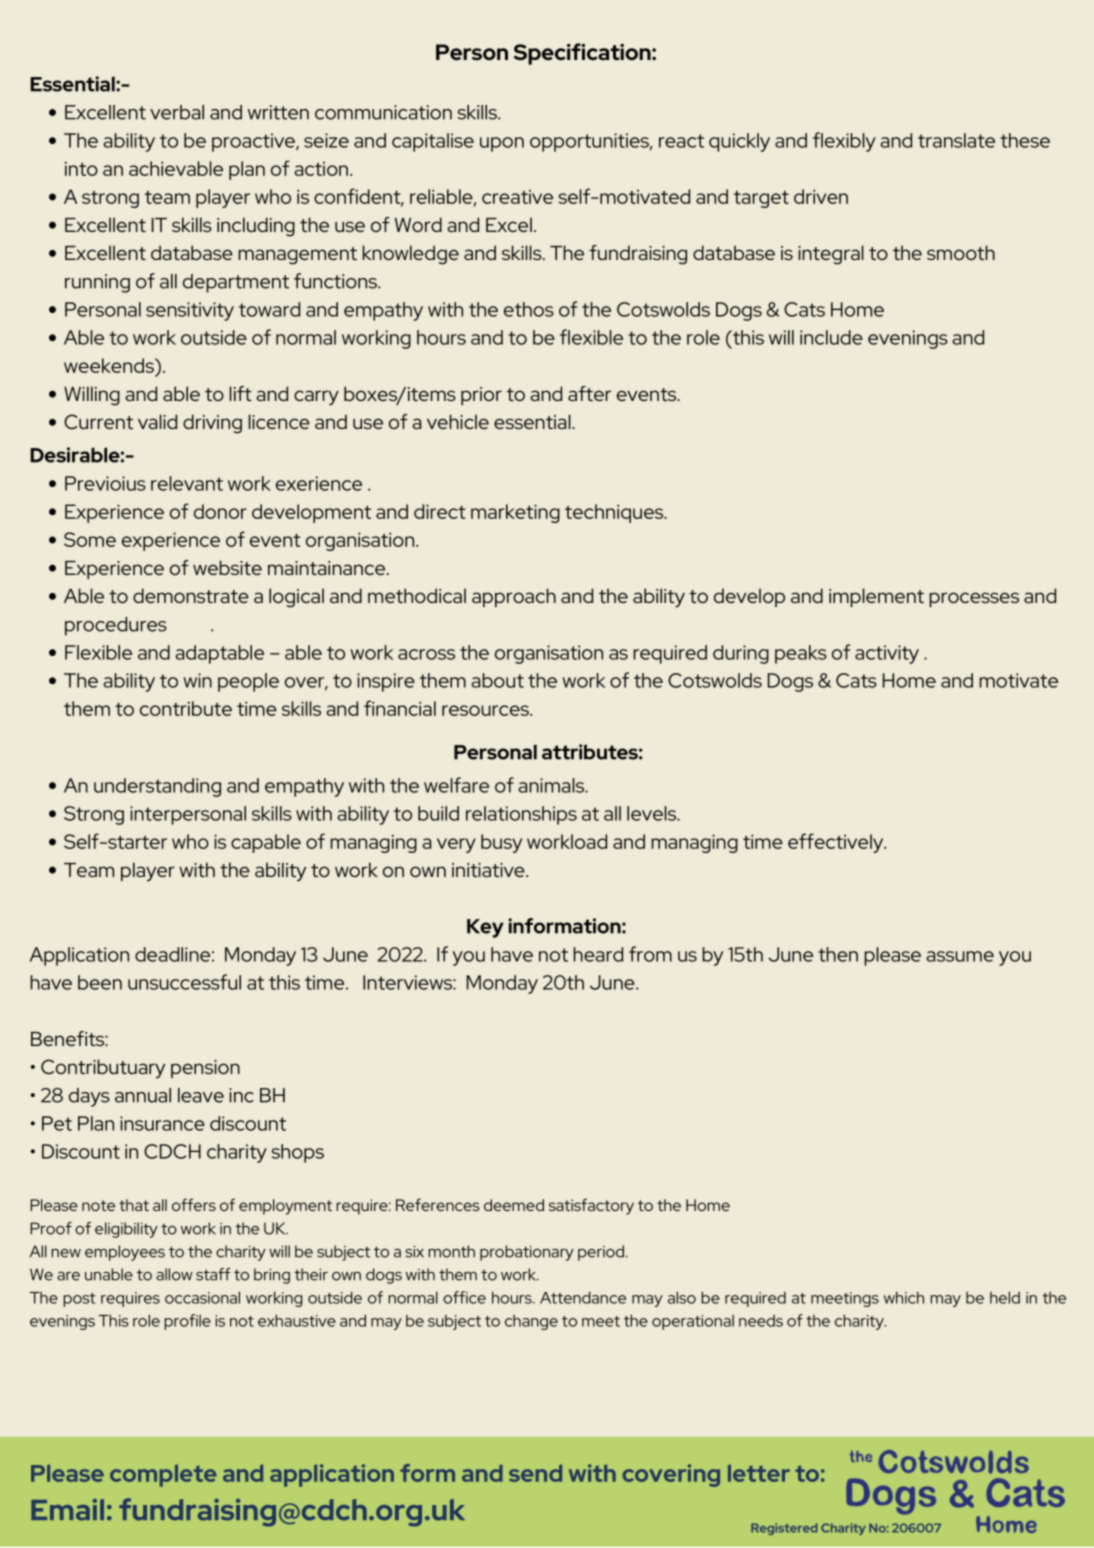 The width and height of the screenshot is (1094, 1548). I want to click on translate, so click(956, 140).
